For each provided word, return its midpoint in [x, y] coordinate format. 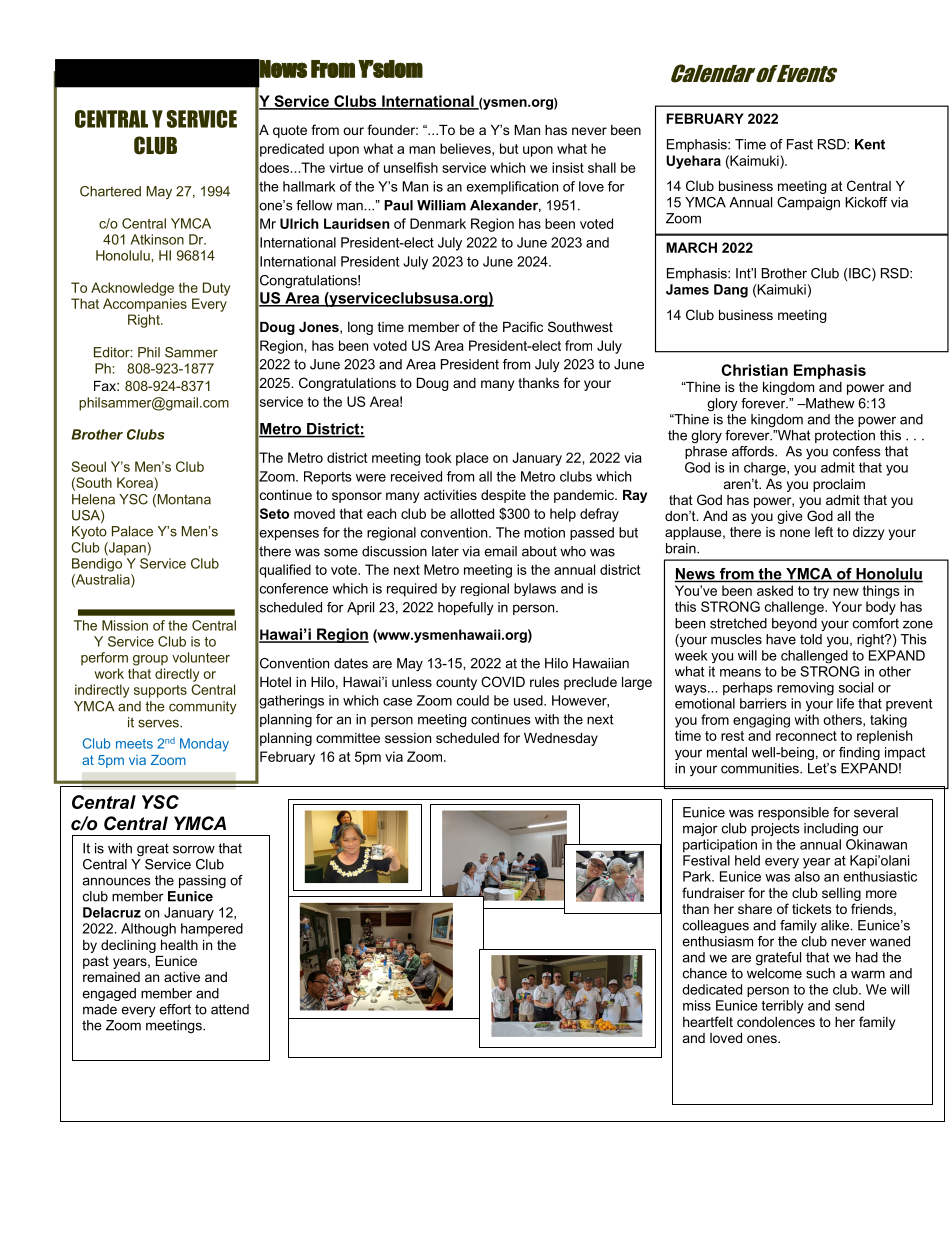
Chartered [110, 191]
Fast [800, 144]
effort [175, 1009]
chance [705, 973]
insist [568, 167]
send [849, 1005]
